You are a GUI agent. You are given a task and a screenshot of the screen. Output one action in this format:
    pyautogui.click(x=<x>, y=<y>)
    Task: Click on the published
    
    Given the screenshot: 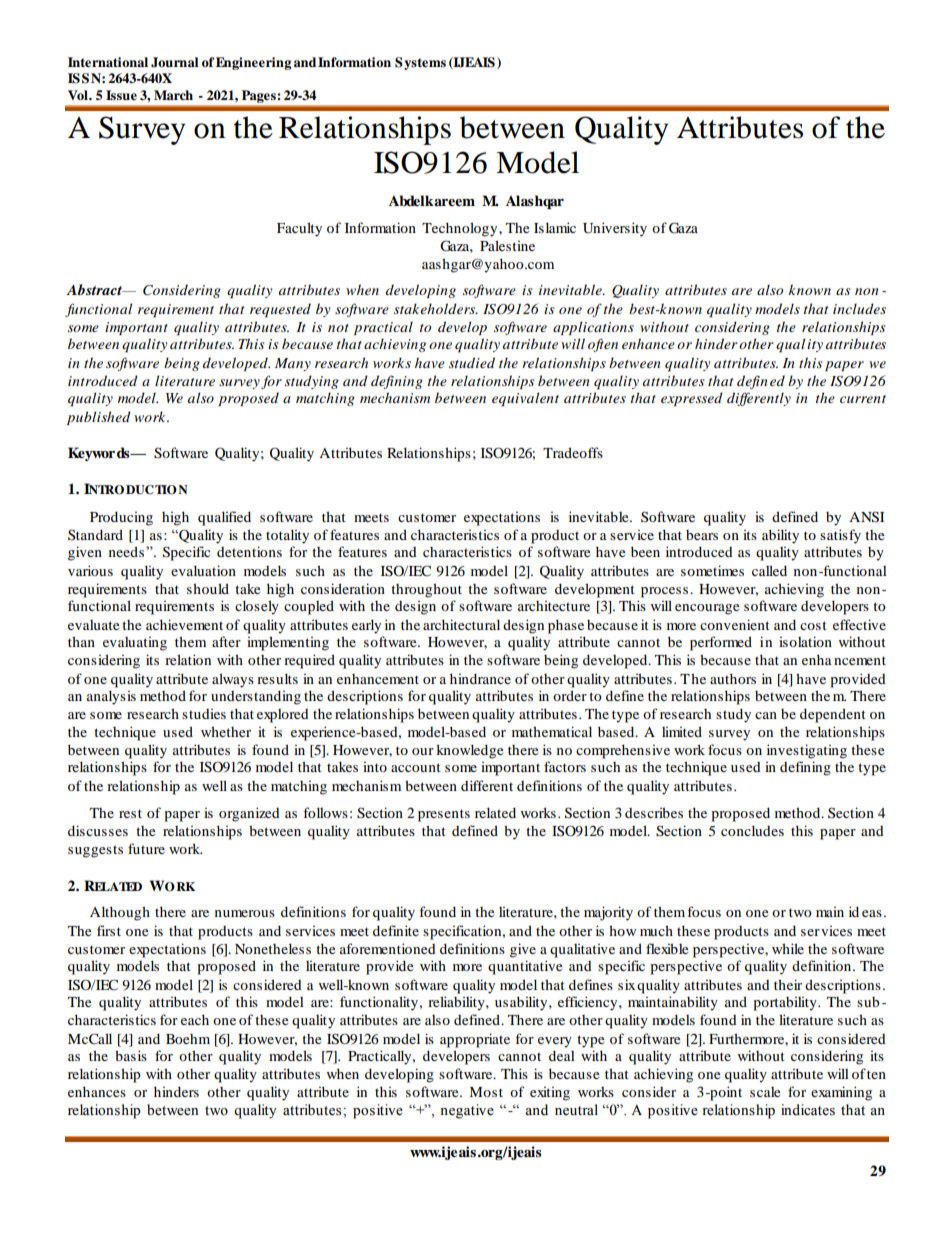 What is the action you would take?
    pyautogui.click(x=99, y=418)
